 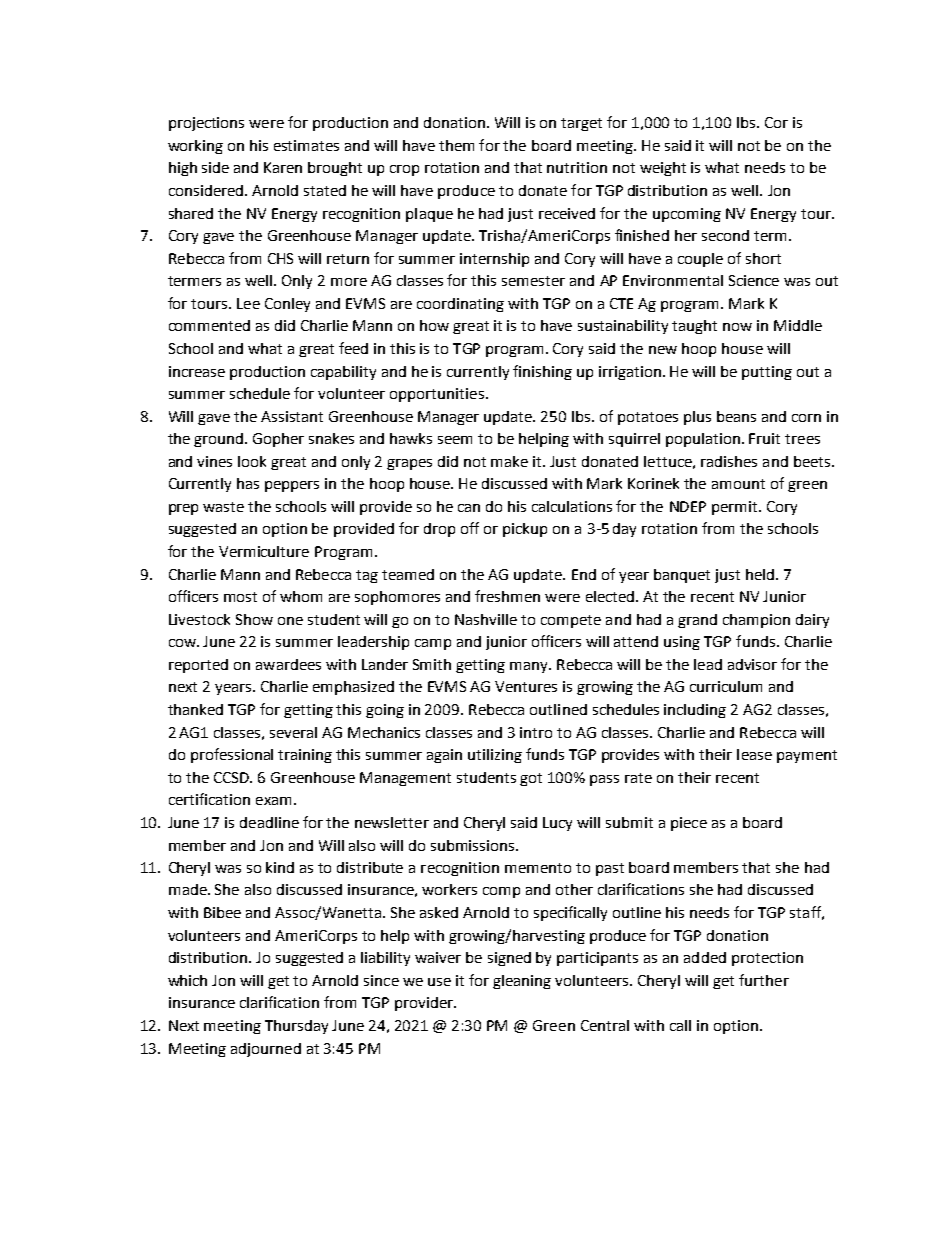 What do you see at coordinates (767, 373) in the image?
I see `putting` at bounding box center [767, 373].
